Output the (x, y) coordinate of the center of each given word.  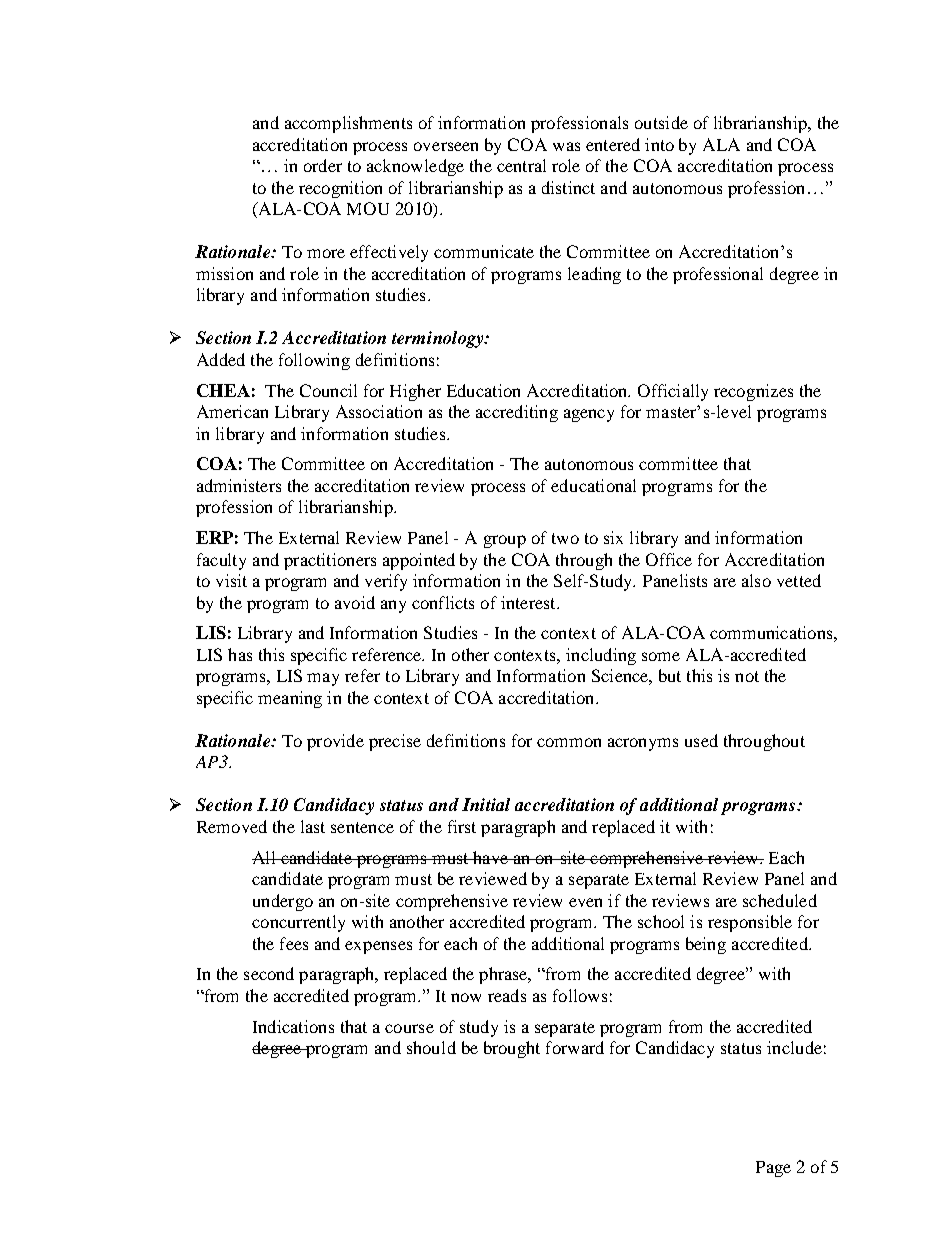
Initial (486, 804)
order (323, 165)
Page (773, 1169)
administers (239, 485)
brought (512, 1049)
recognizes (753, 392)
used (701, 740)
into (659, 144)
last (313, 826)
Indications (293, 1026)
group (505, 541)
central (521, 165)
